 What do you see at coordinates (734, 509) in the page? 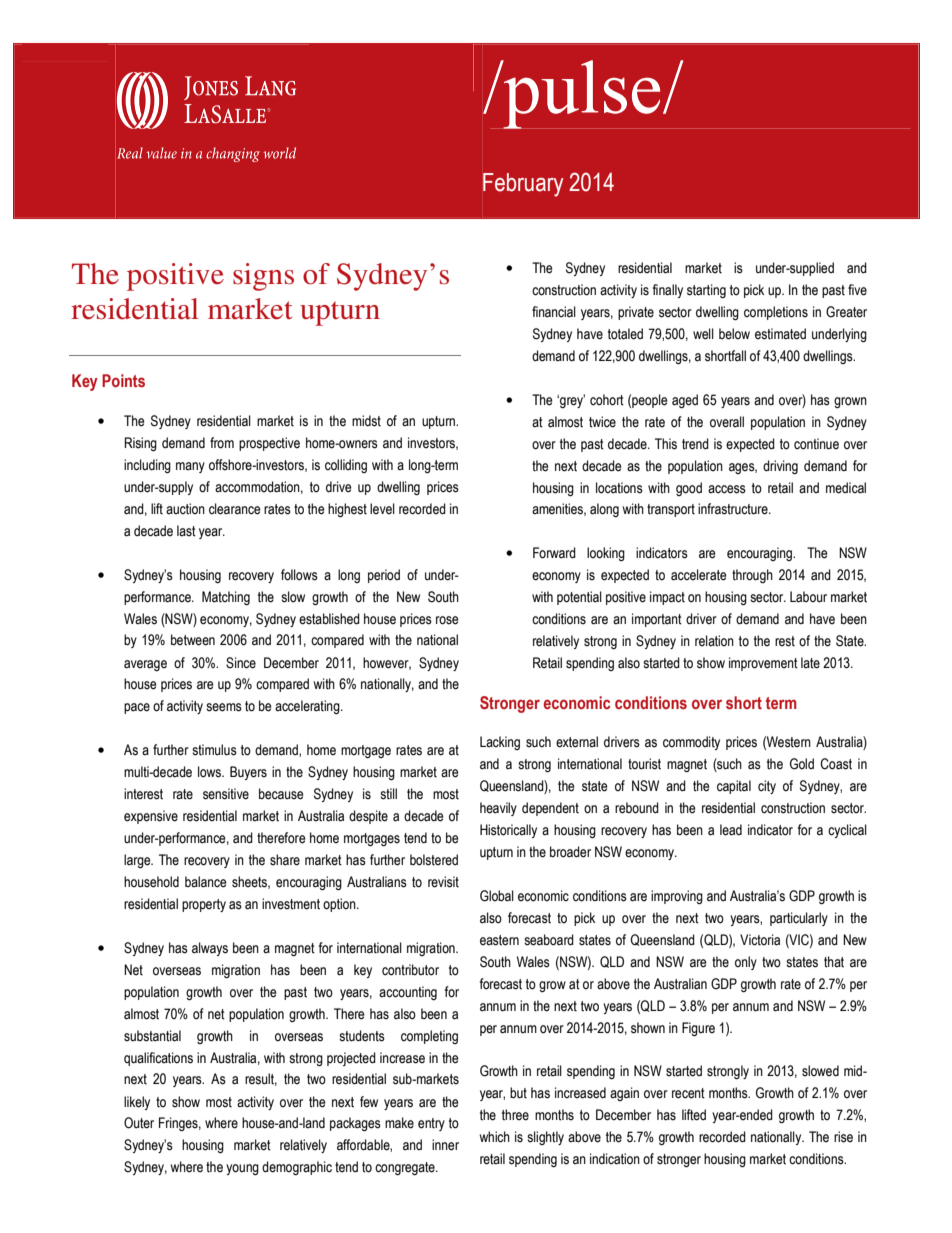
I see `infrastructure` at bounding box center [734, 509].
